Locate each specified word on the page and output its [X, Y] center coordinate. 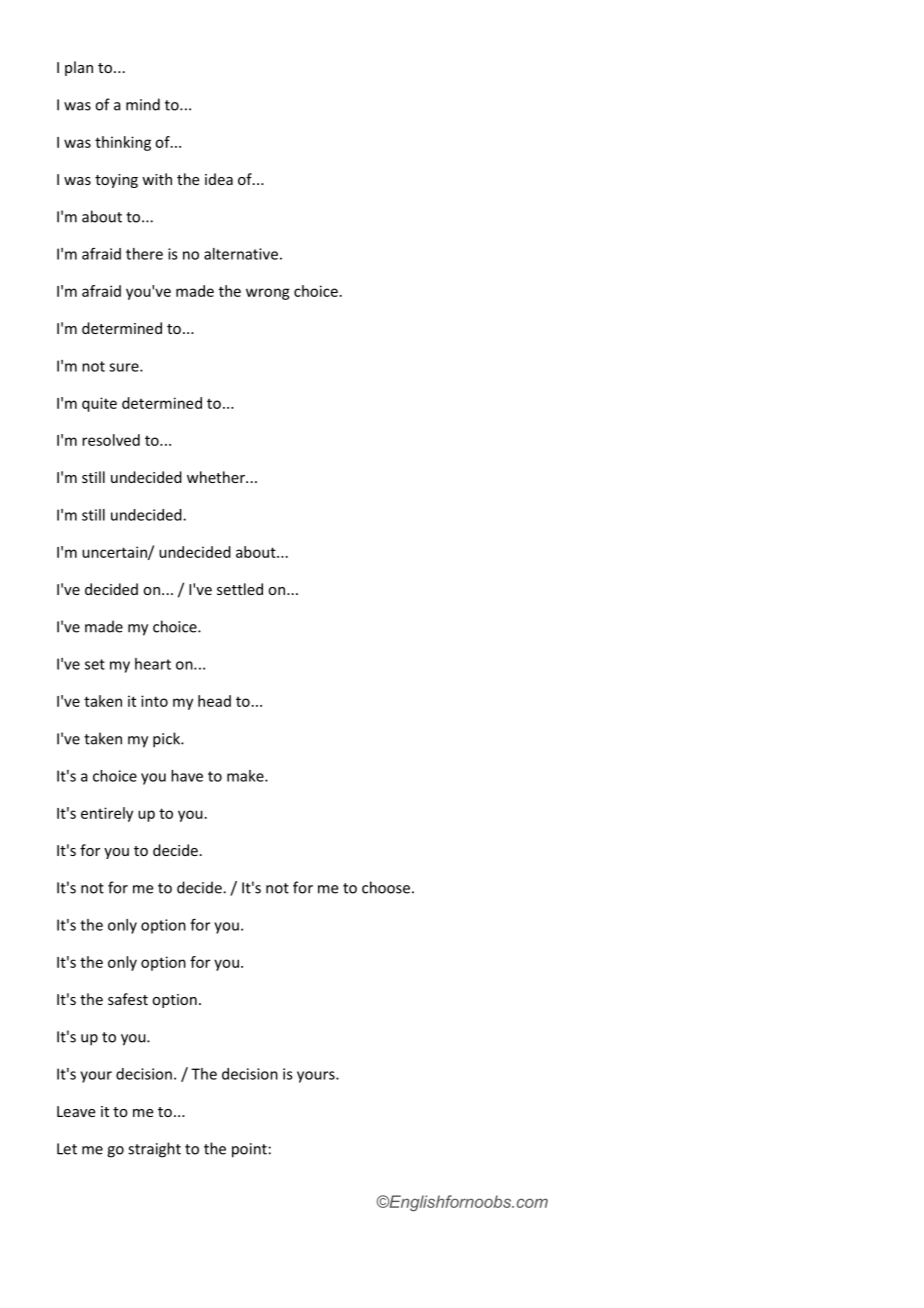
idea [219, 179]
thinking [123, 143]
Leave [76, 1111]
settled [240, 589]
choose [386, 887]
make [246, 776]
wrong [268, 294]
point [249, 1150]
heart [153, 664]
